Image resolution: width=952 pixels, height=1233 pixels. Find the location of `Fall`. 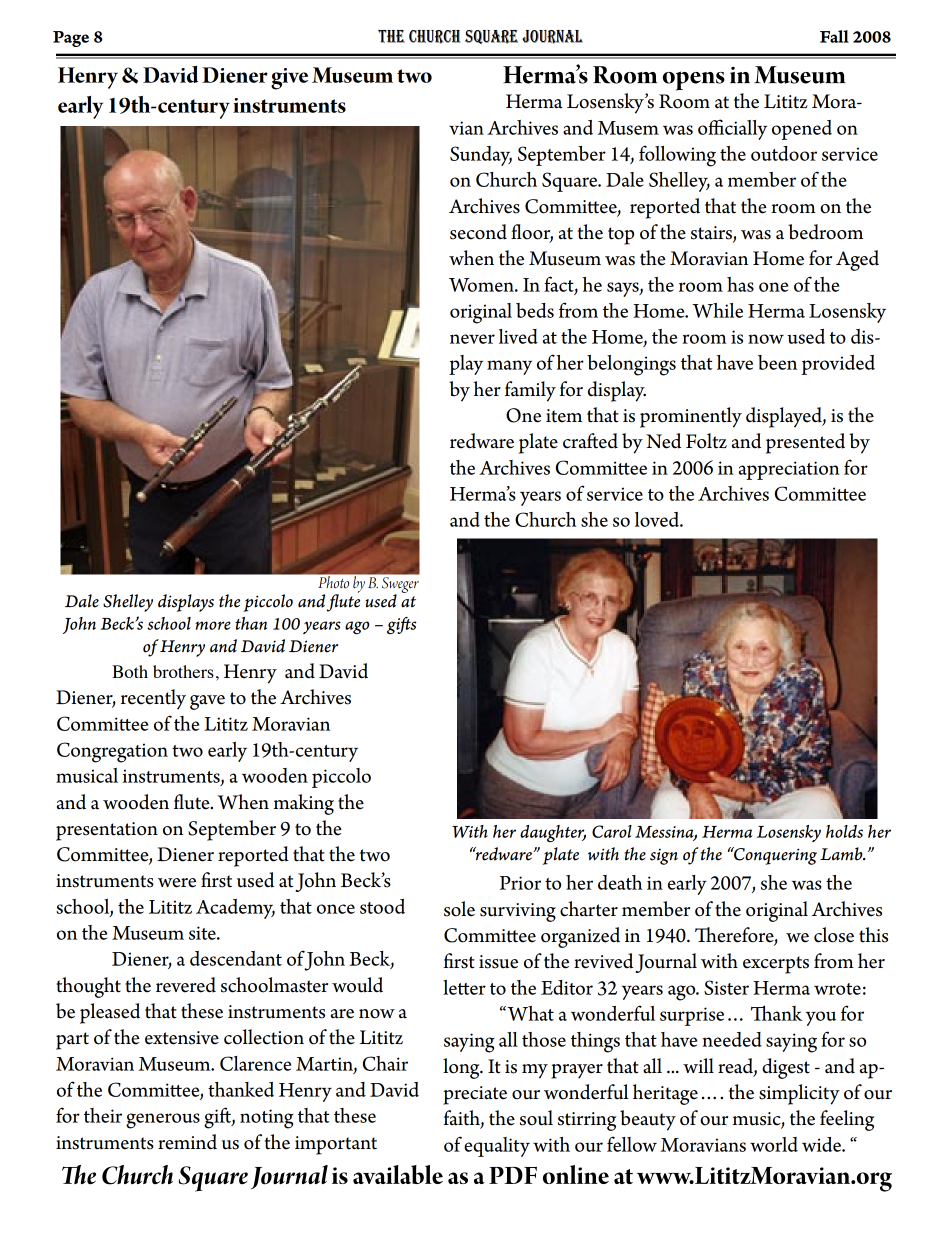

Fall is located at coordinates (834, 36).
